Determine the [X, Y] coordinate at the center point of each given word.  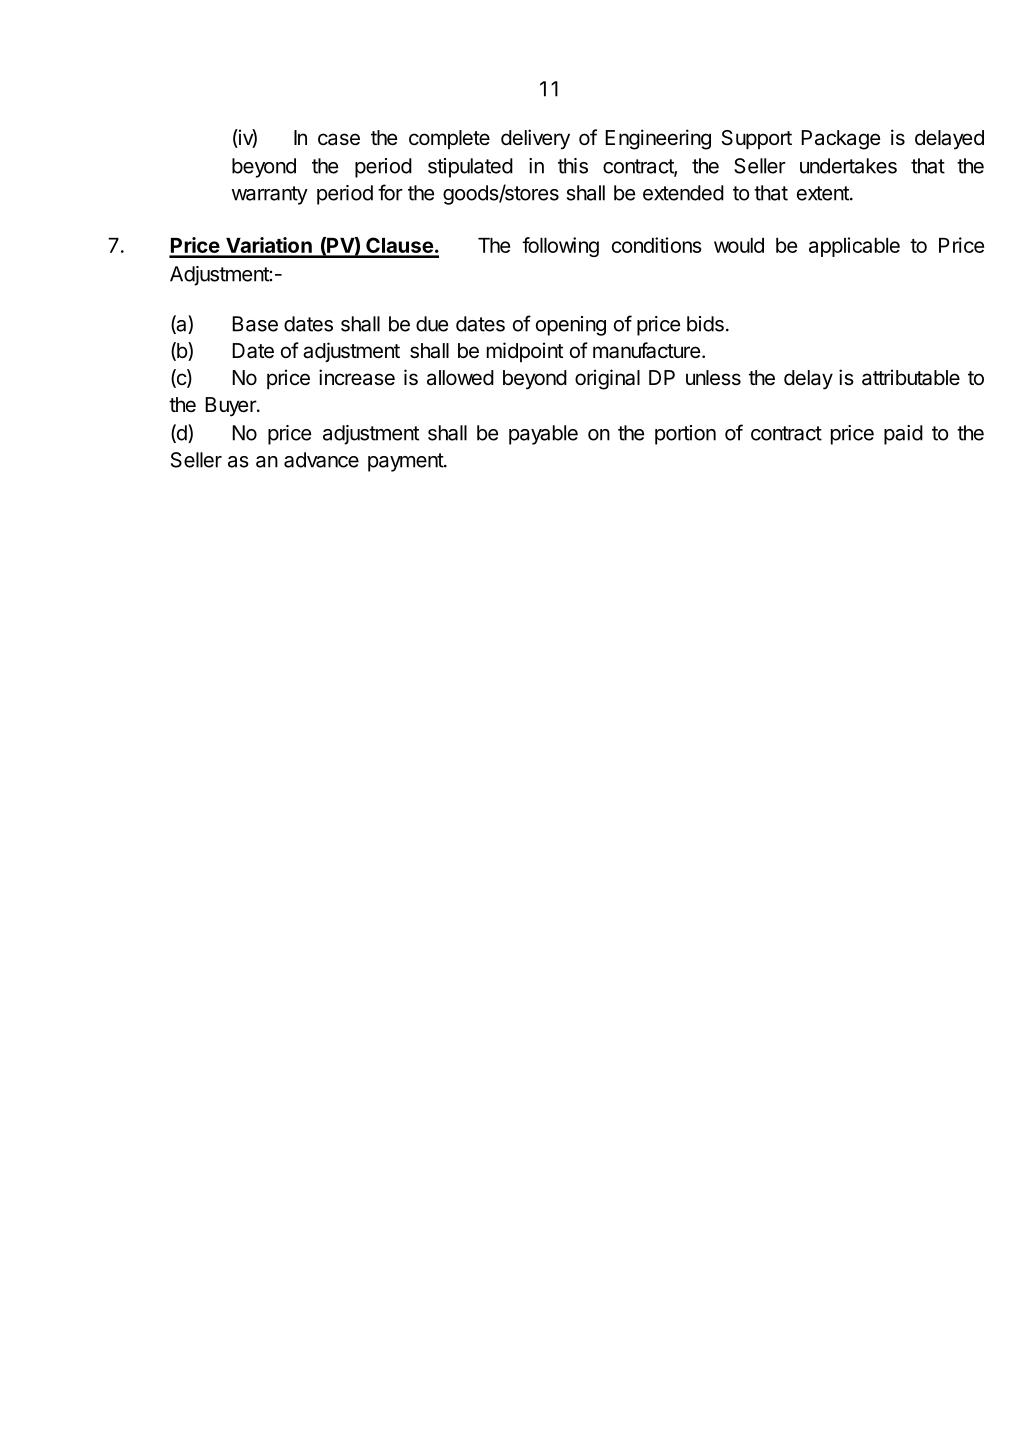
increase [357, 377]
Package [841, 140]
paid [903, 435]
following [560, 247]
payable [543, 435]
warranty [270, 195]
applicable [854, 247]
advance [321, 460]
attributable [911, 377]
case [339, 139]
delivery [535, 139]
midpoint [525, 352]
